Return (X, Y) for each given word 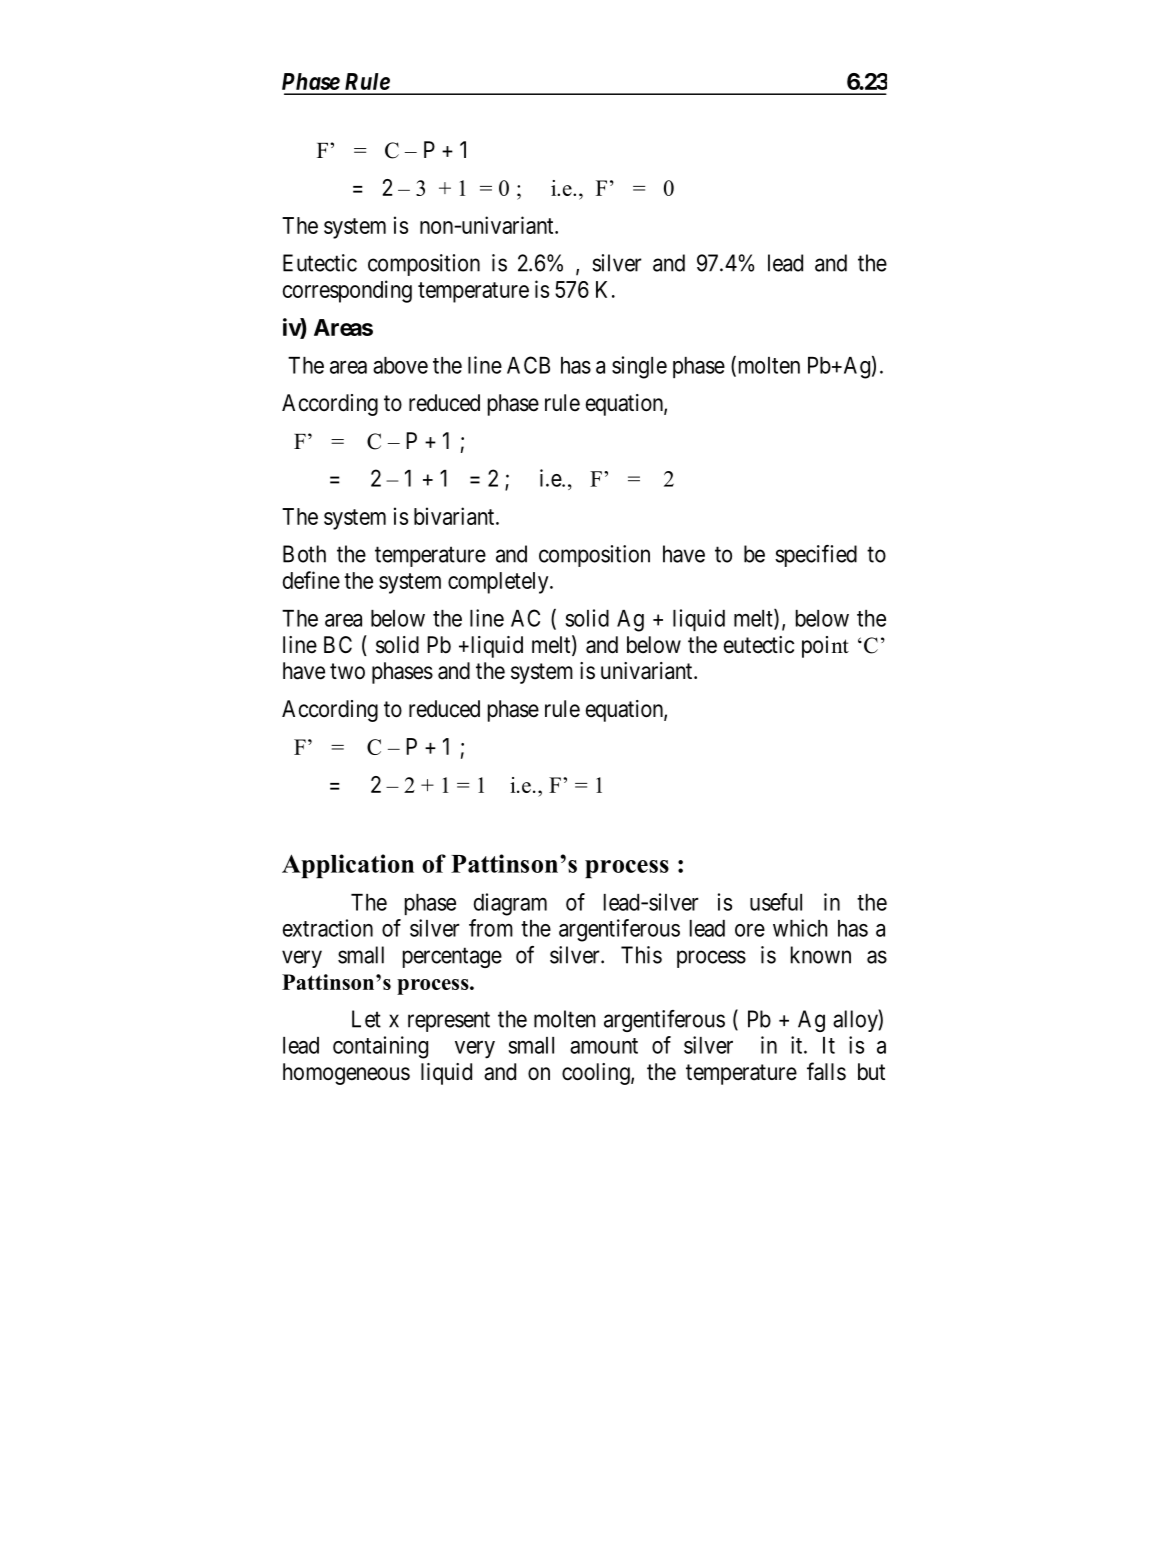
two (347, 671)
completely (499, 583)
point (825, 647)
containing (380, 1047)
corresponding (347, 291)
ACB (528, 365)
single (639, 367)
